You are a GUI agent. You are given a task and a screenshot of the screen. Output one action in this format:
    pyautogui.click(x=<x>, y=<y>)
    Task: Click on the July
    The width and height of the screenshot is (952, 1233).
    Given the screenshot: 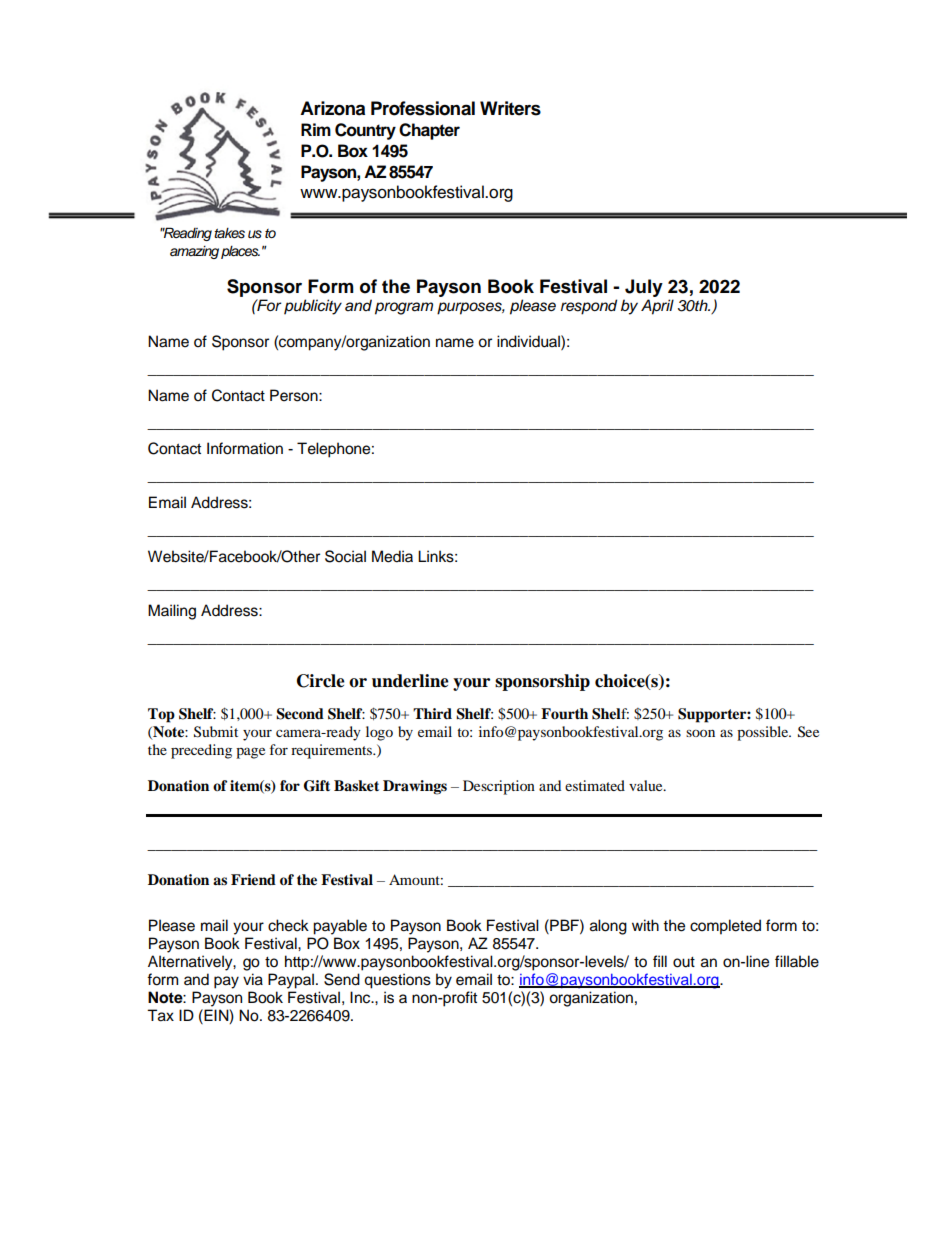 What is the action you would take?
    pyautogui.click(x=644, y=288)
